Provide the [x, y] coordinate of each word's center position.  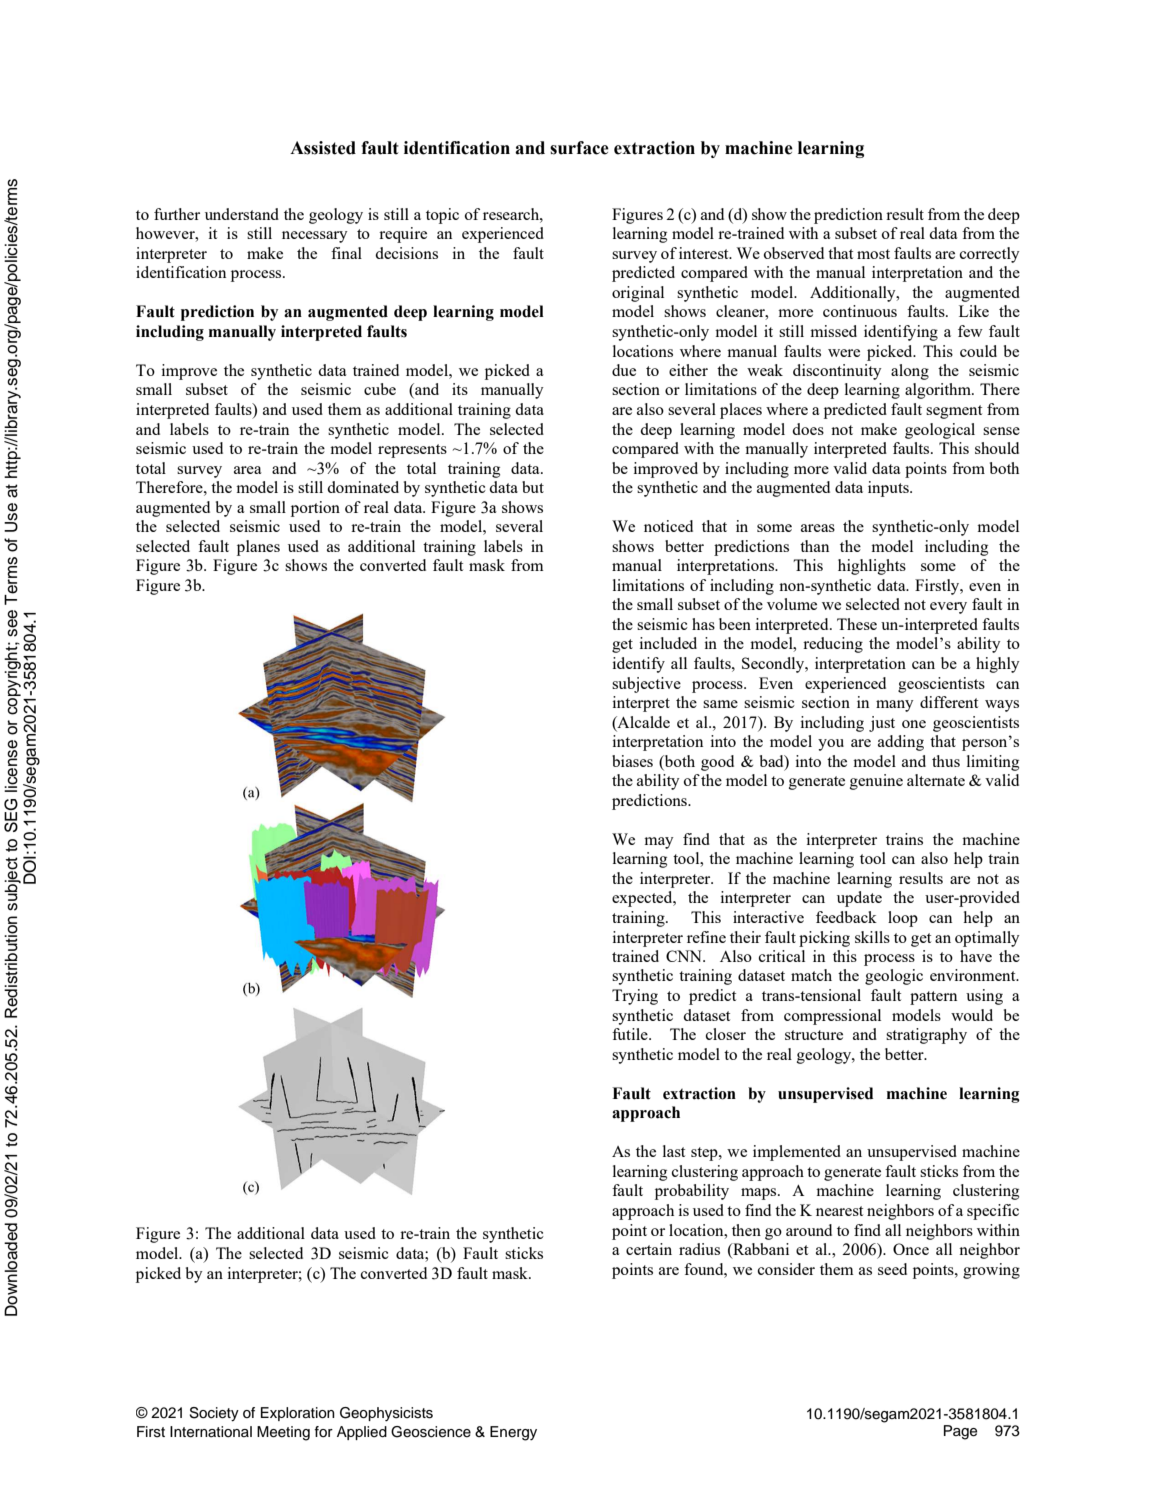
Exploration [298, 1414]
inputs [889, 489]
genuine [876, 782]
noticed [668, 526]
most [873, 254]
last [674, 1151]
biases [632, 761]
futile [631, 1034]
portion [315, 509]
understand [242, 214]
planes [258, 548]
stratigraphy [926, 1036]
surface [579, 148]
